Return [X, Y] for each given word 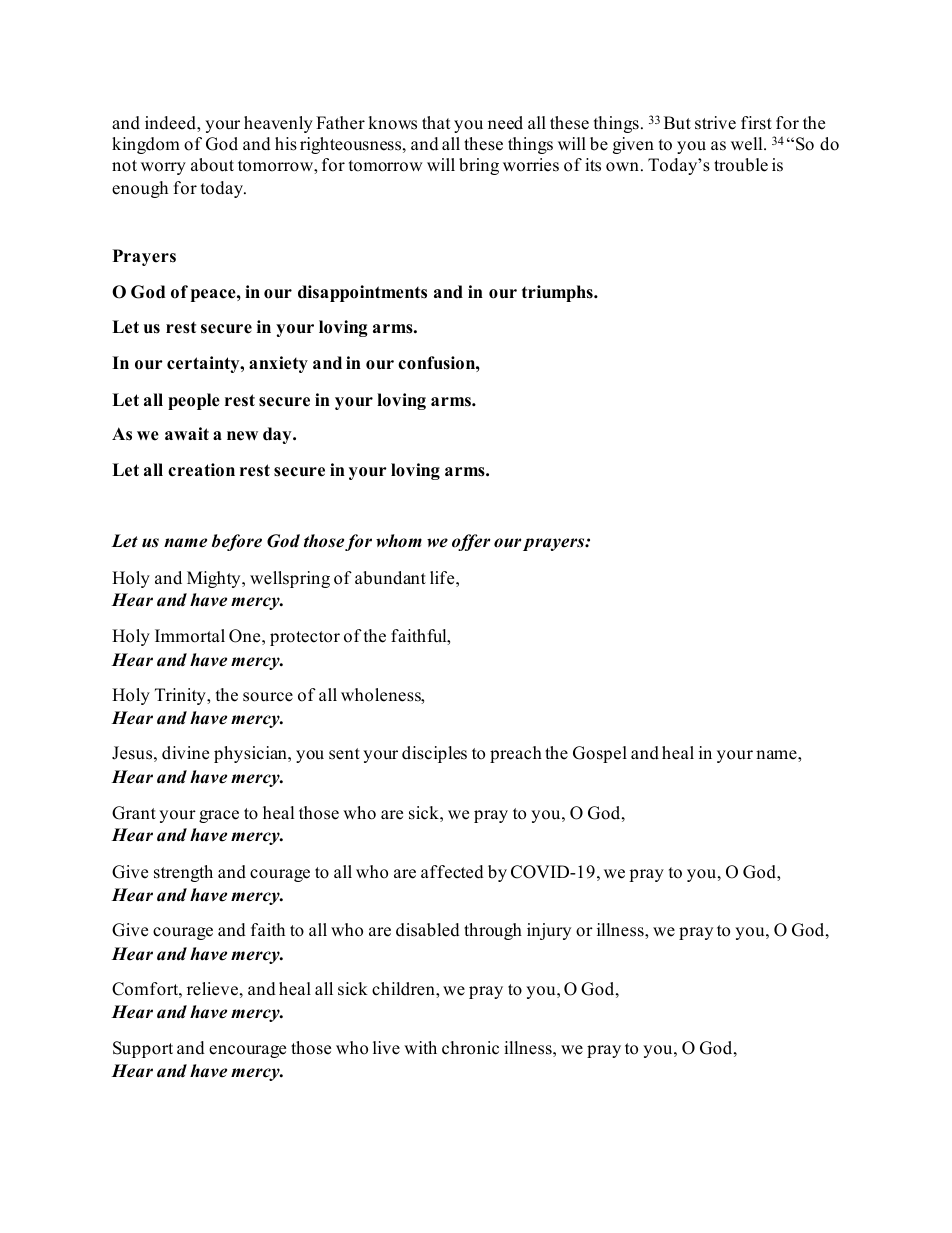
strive [715, 123]
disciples [434, 754]
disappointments [362, 293]
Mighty [215, 579]
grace [219, 816]
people [194, 401]
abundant [390, 578]
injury [549, 931]
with [420, 1047]
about [212, 165]
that [436, 122]
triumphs [558, 293]
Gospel [600, 754]
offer [471, 542]
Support [143, 1049]
